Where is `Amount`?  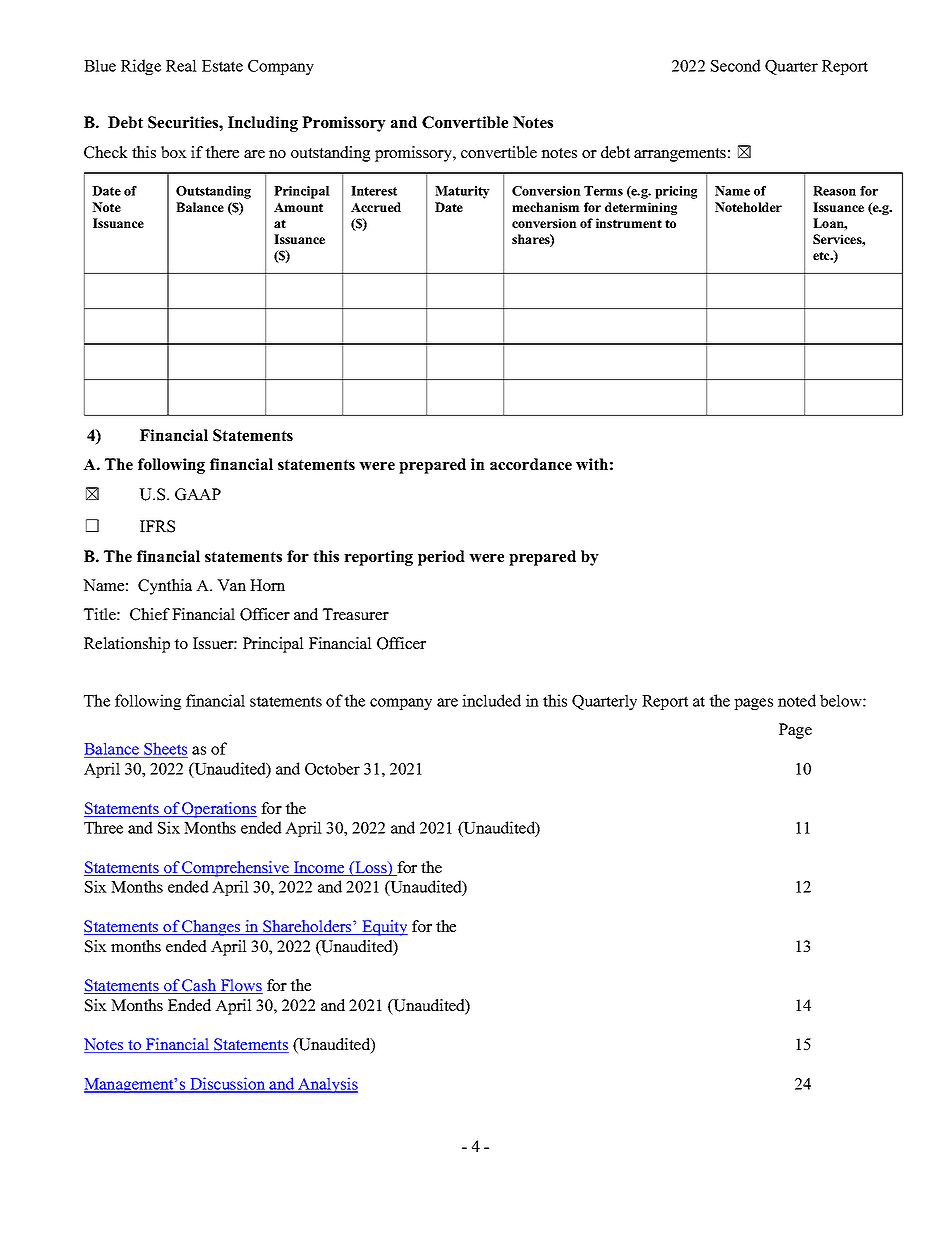 Amount is located at coordinates (298, 207).
